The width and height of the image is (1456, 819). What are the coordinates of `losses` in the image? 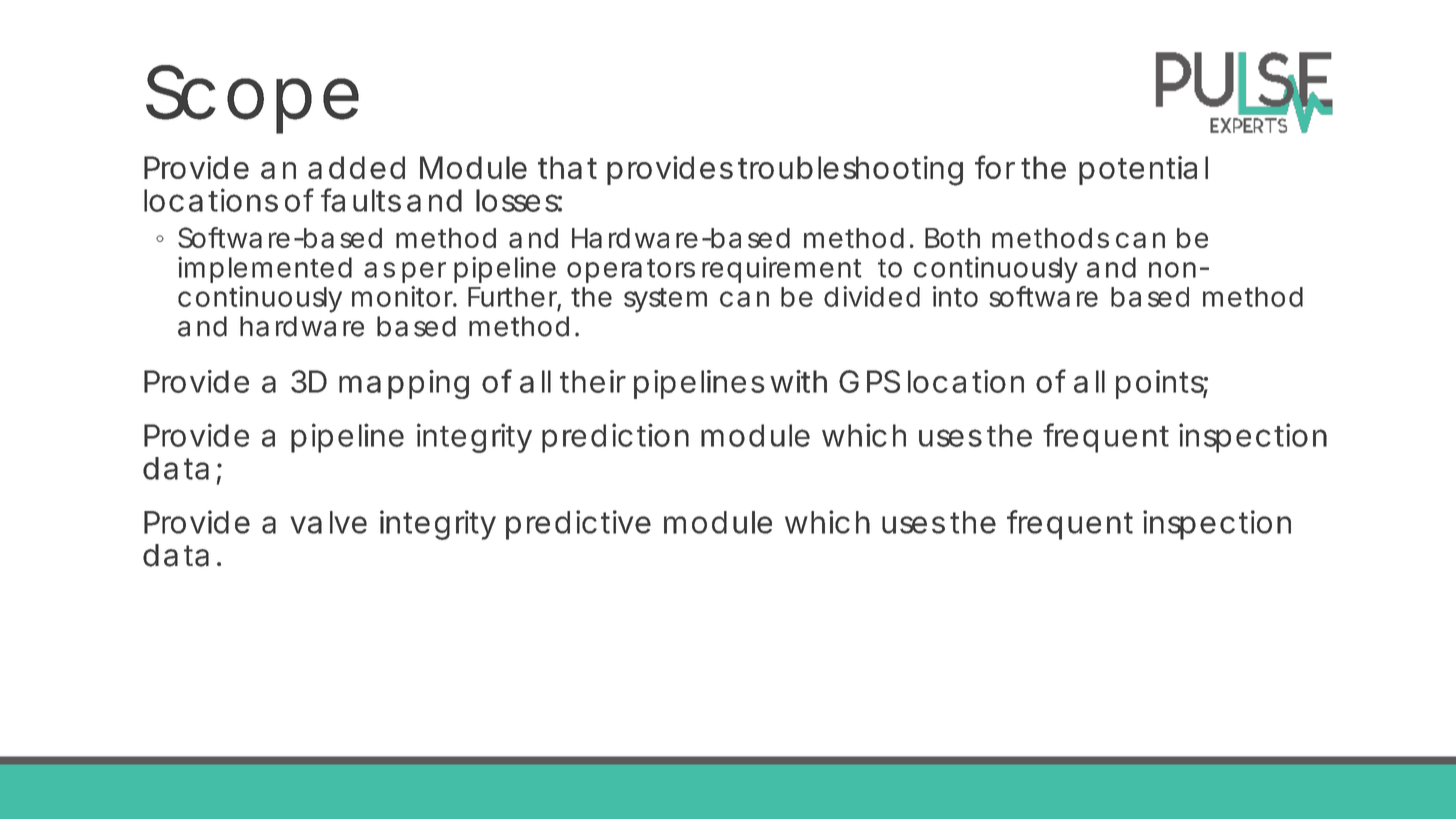 It's located at (519, 200).
